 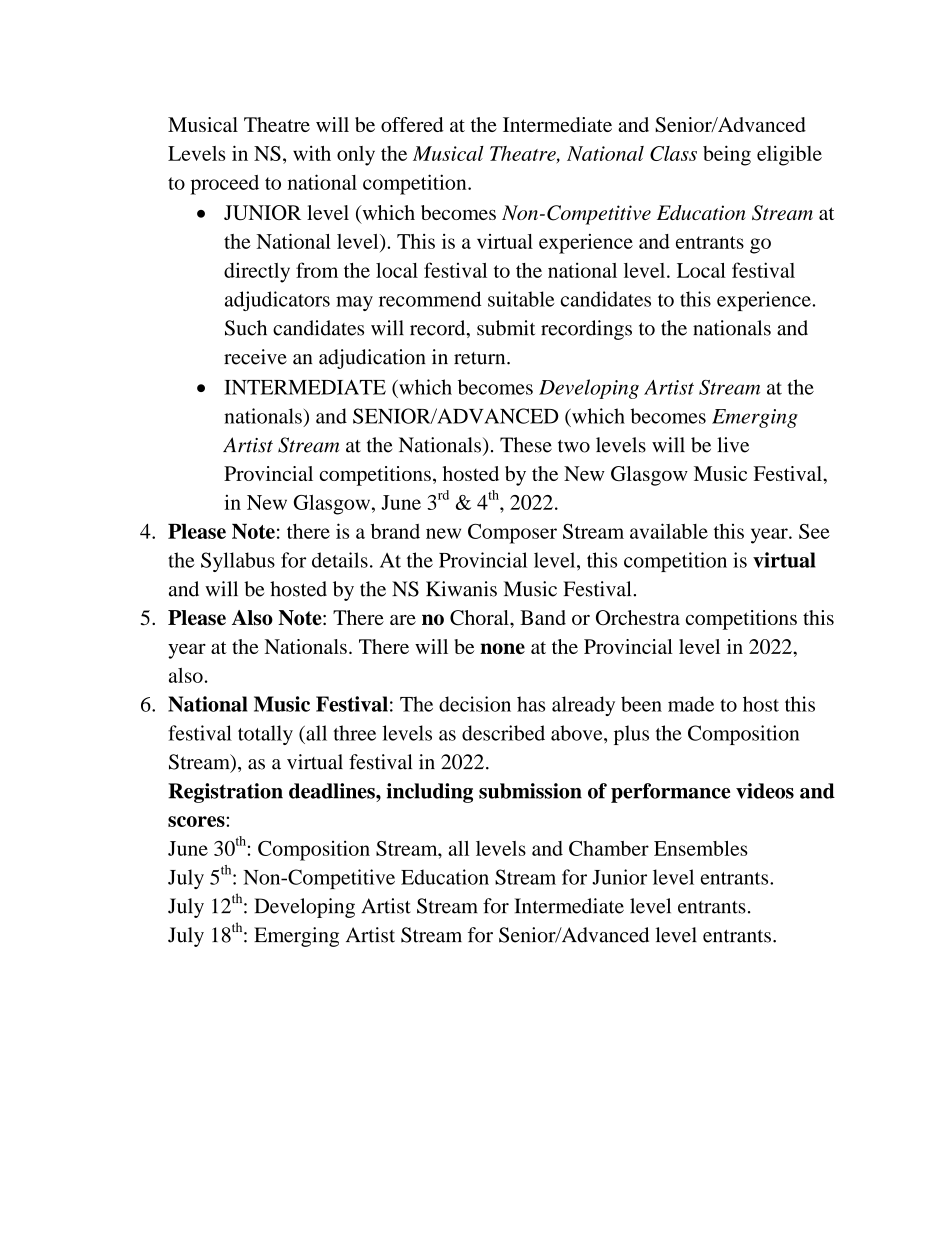 I want to click on available, so click(x=669, y=531).
